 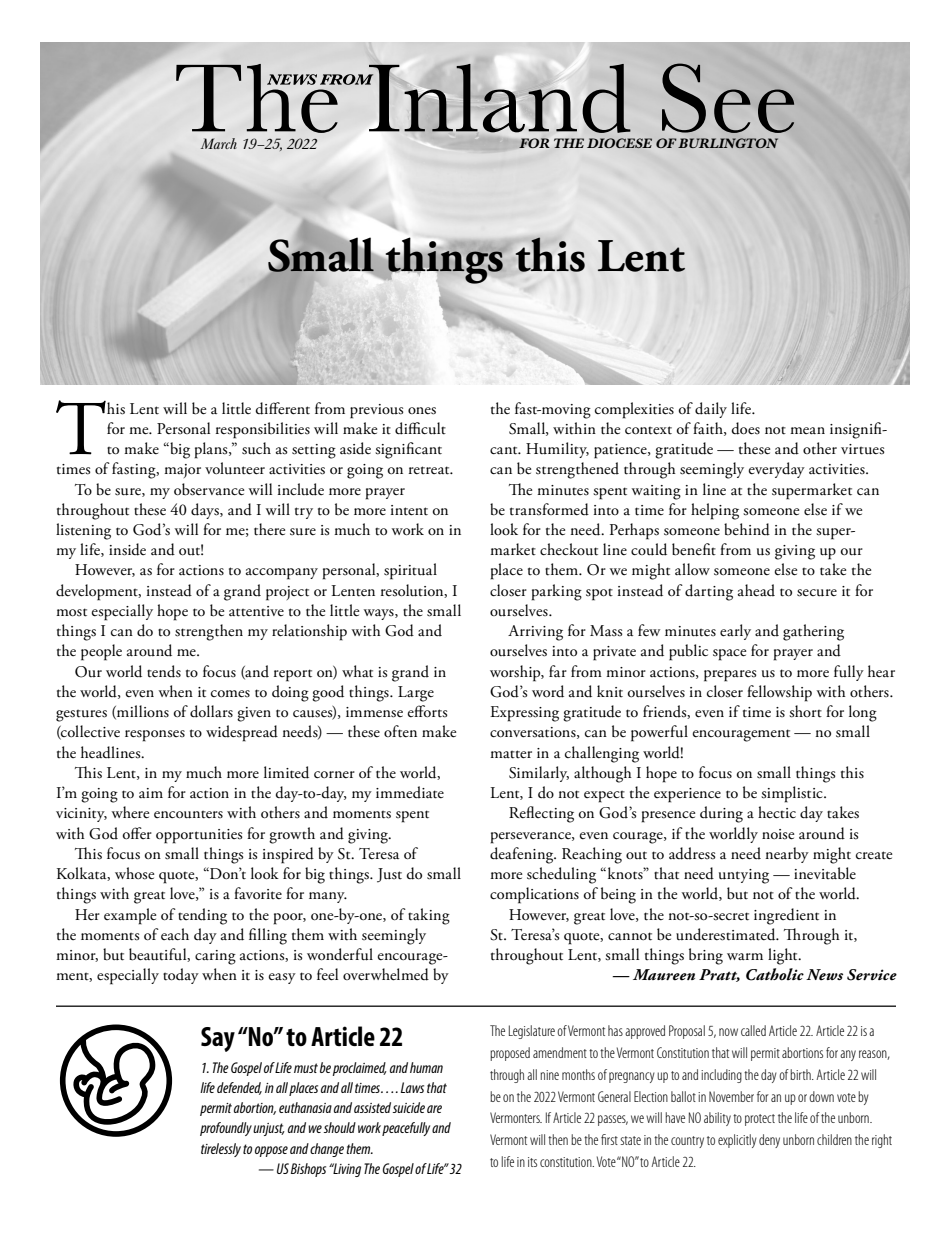 What do you see at coordinates (226, 1129) in the page?
I see `profoundly` at bounding box center [226, 1129].
